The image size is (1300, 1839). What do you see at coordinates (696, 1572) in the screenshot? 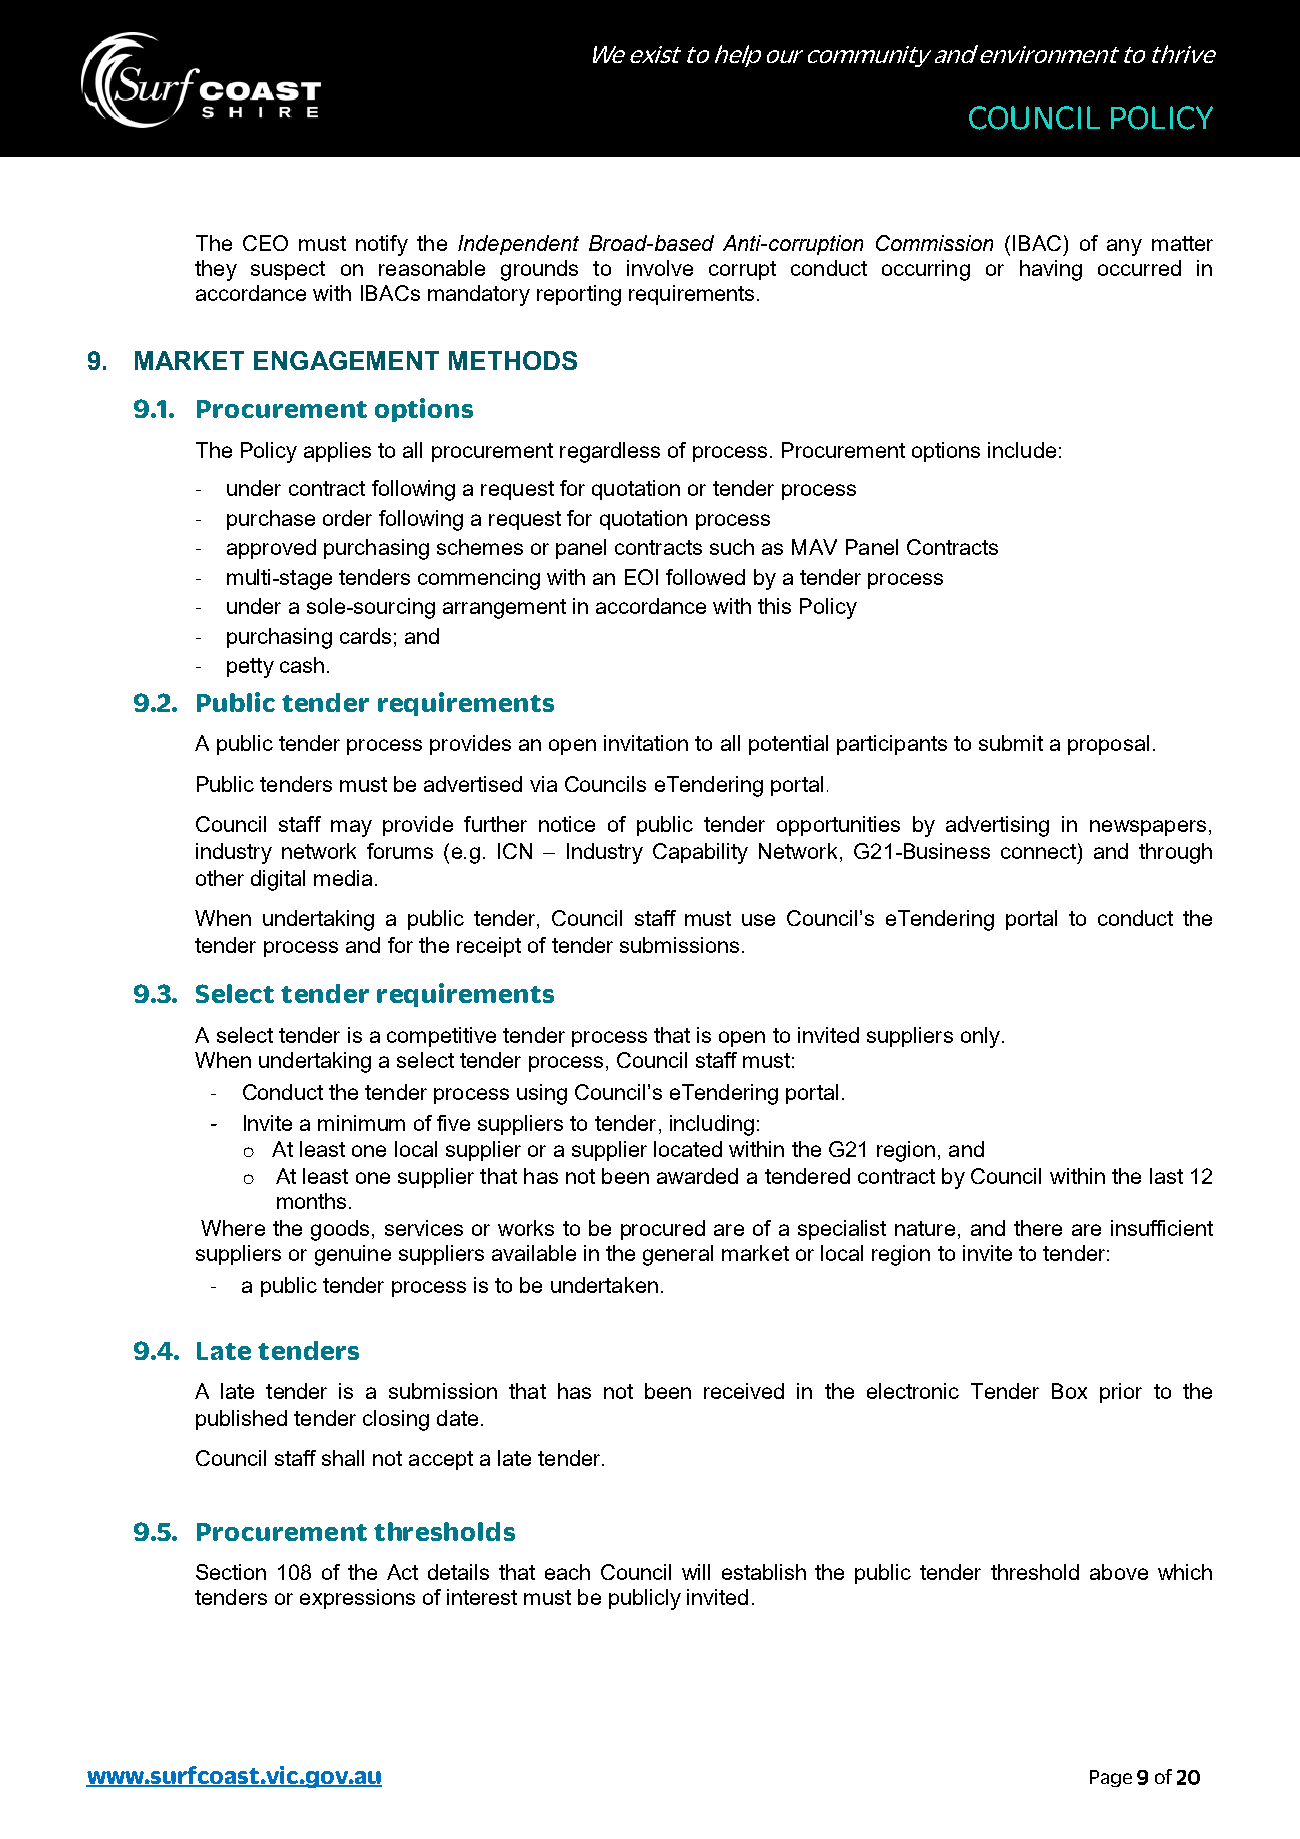
I see `will` at bounding box center [696, 1572].
